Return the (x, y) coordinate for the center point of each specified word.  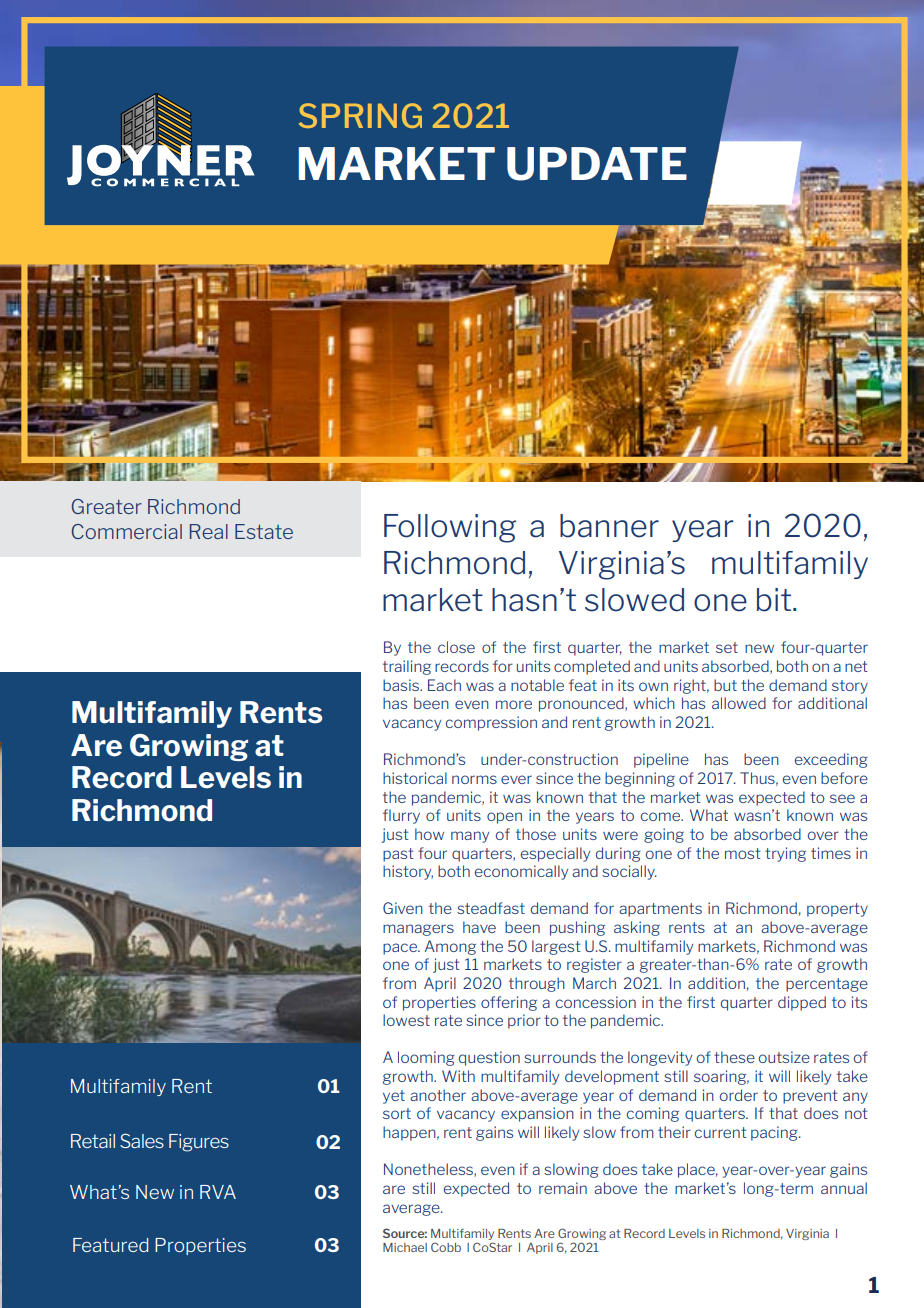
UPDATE (597, 164)
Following (450, 528)
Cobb (446, 1247)
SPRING (360, 115)
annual (844, 1188)
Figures (199, 1143)
